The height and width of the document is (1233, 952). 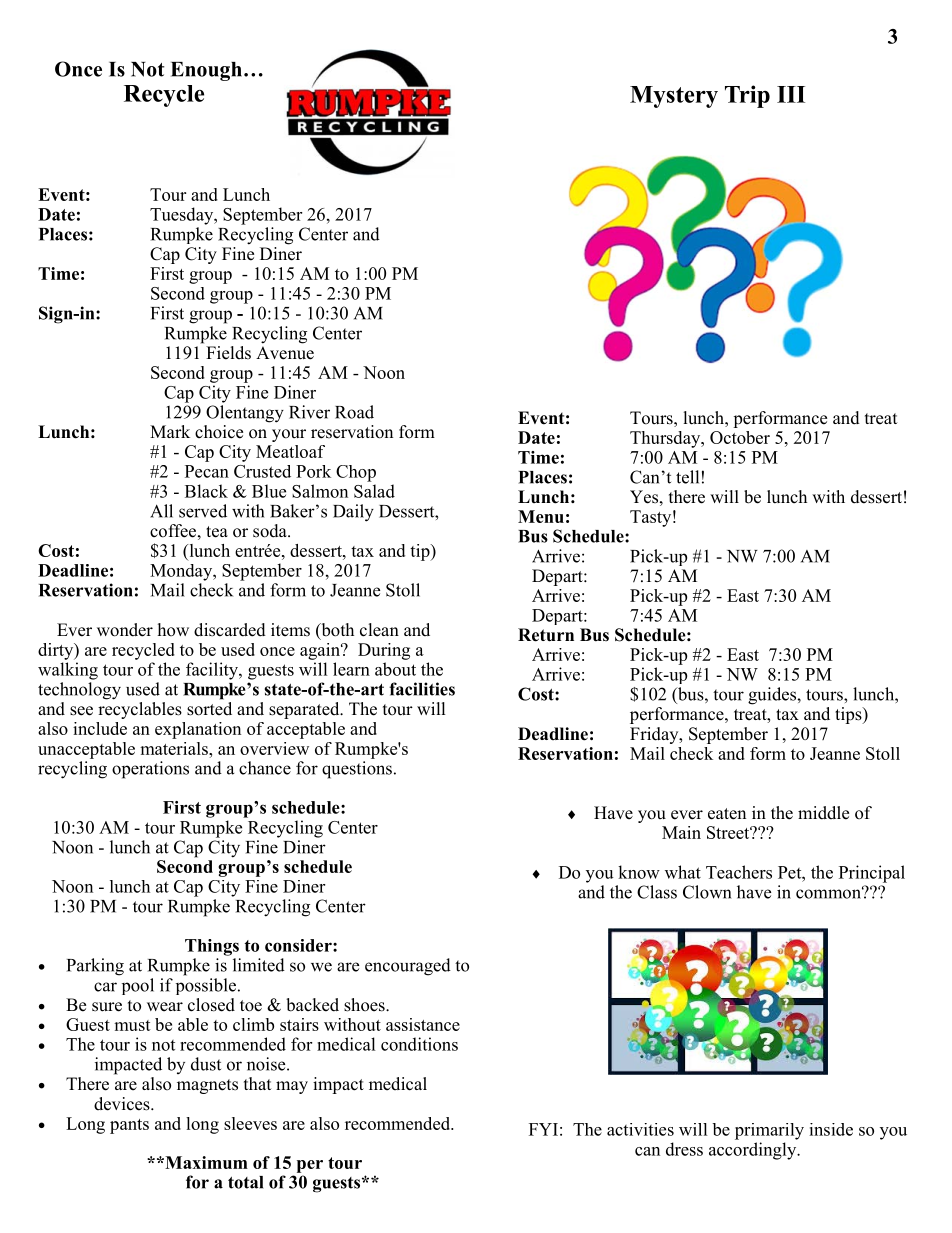 What do you see at coordinates (374, 491) in the document?
I see `Salad` at bounding box center [374, 491].
